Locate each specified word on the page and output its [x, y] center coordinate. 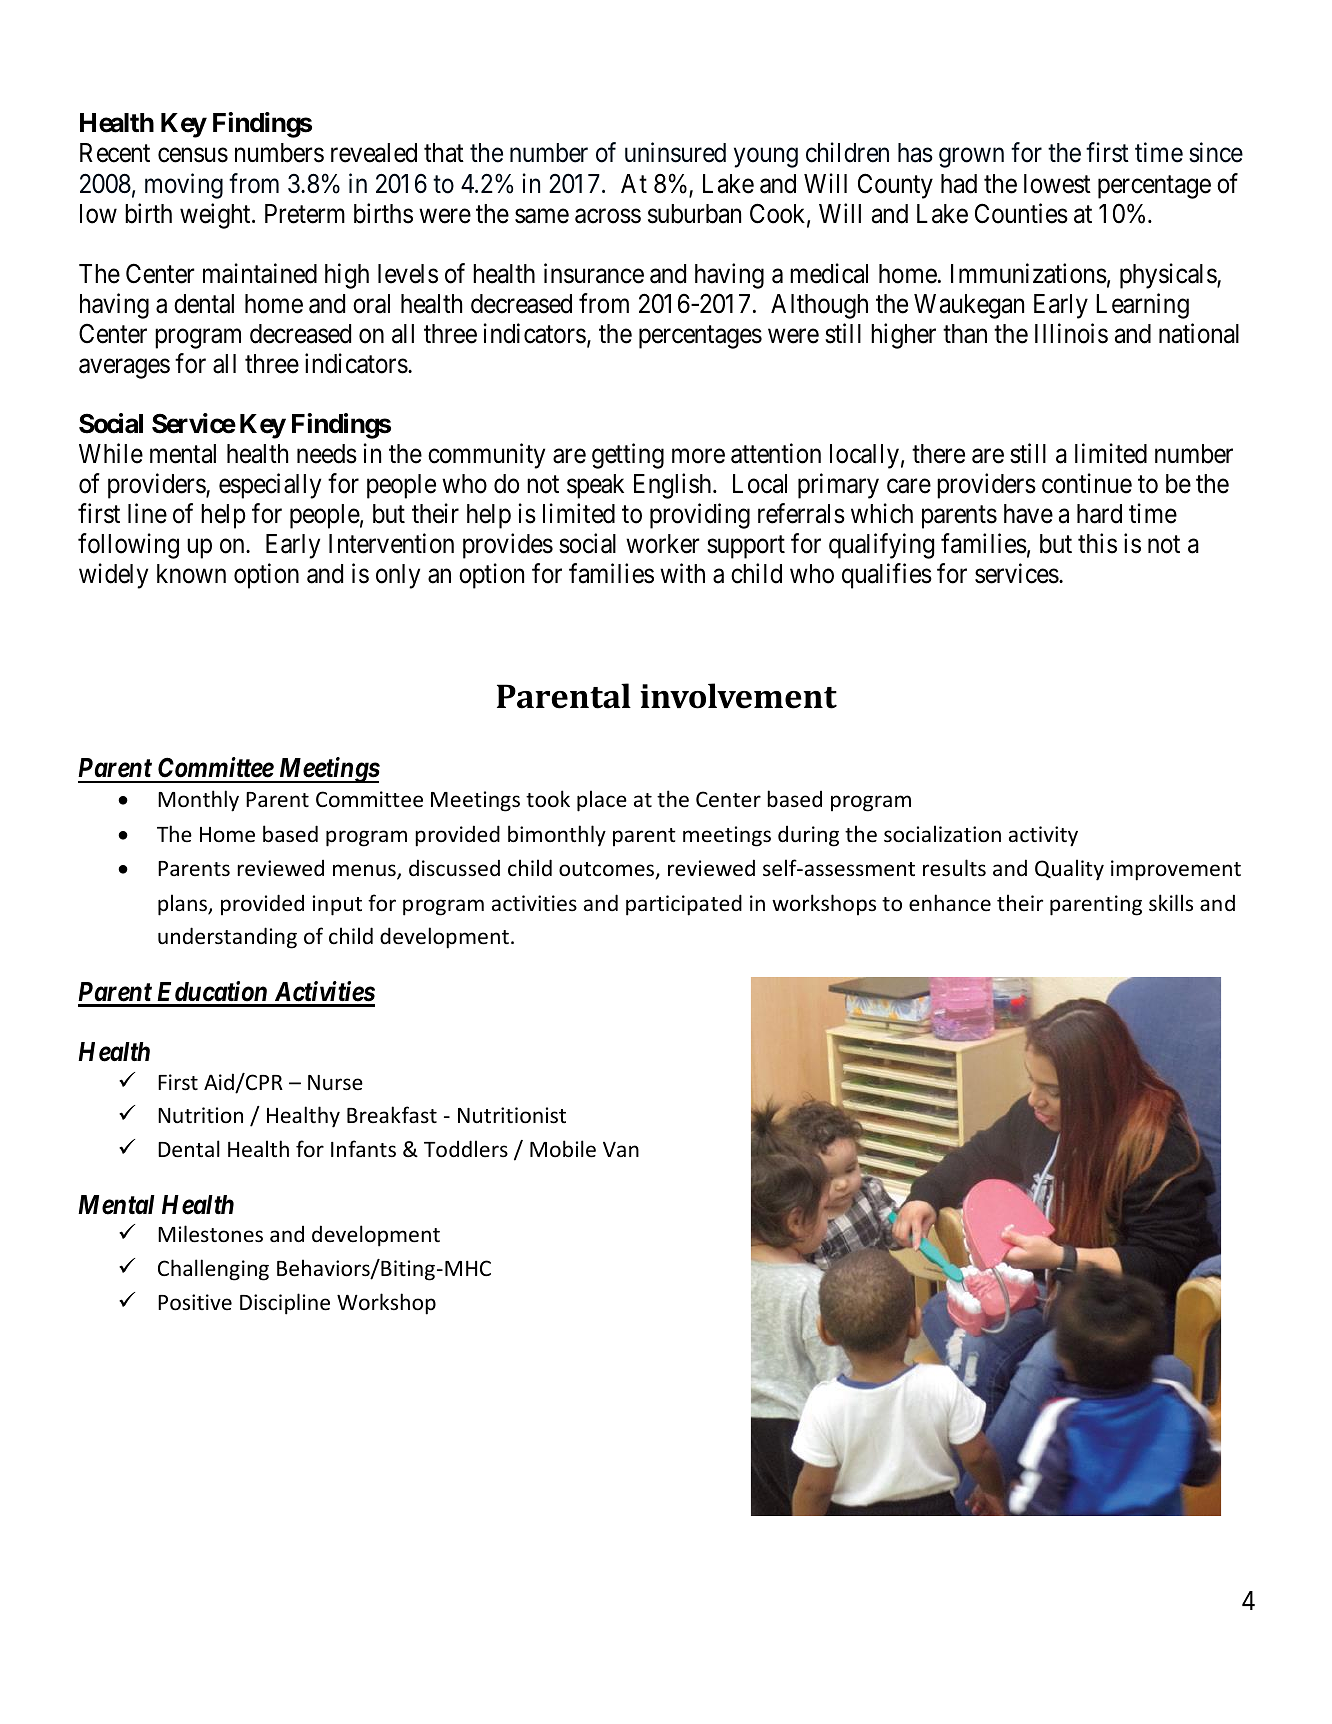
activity [1043, 836]
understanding [227, 938]
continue [1087, 483]
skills [1171, 903]
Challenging [213, 1270]
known [191, 574]
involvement [738, 696]
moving [184, 186]
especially [270, 486]
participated [684, 905]
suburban [694, 214]
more [698, 456]
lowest [1057, 184]
